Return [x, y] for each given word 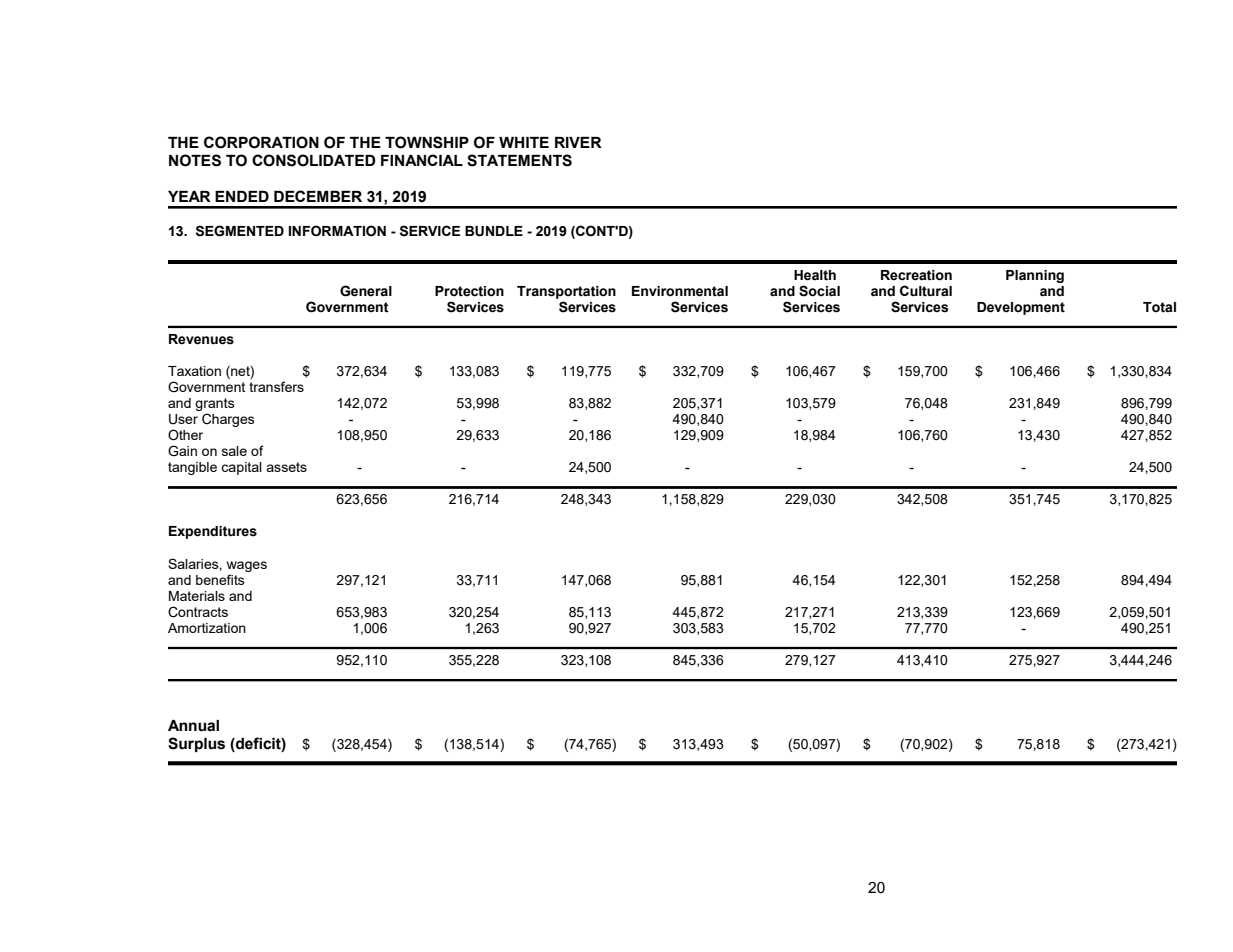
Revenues [201, 339]
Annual [193, 726]
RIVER [578, 142]
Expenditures [213, 532]
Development [1021, 308]
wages [247, 566]
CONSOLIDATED [314, 160]
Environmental [680, 291]
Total [1159, 307]
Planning [1035, 276]
